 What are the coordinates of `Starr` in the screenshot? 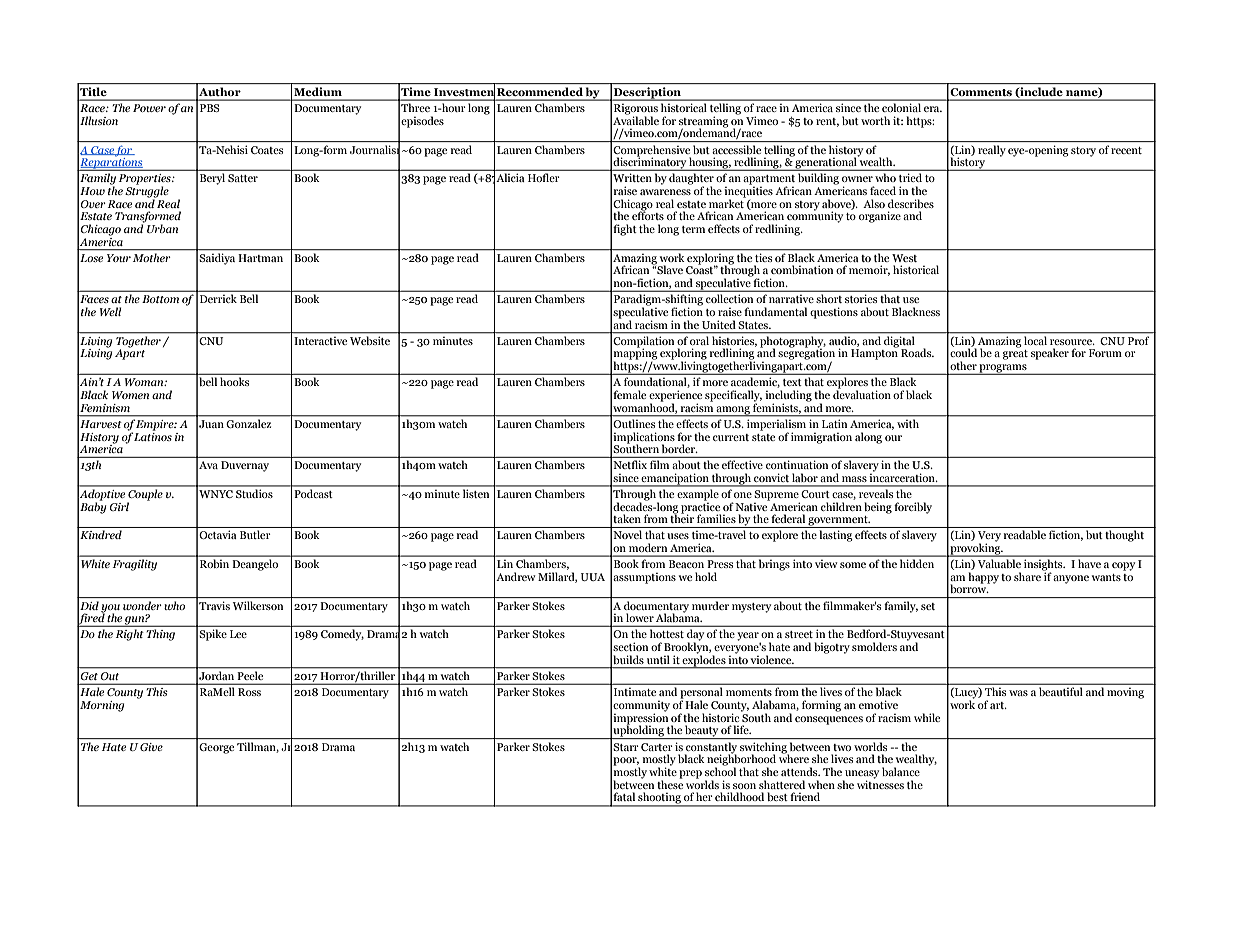 It's located at (626, 747).
